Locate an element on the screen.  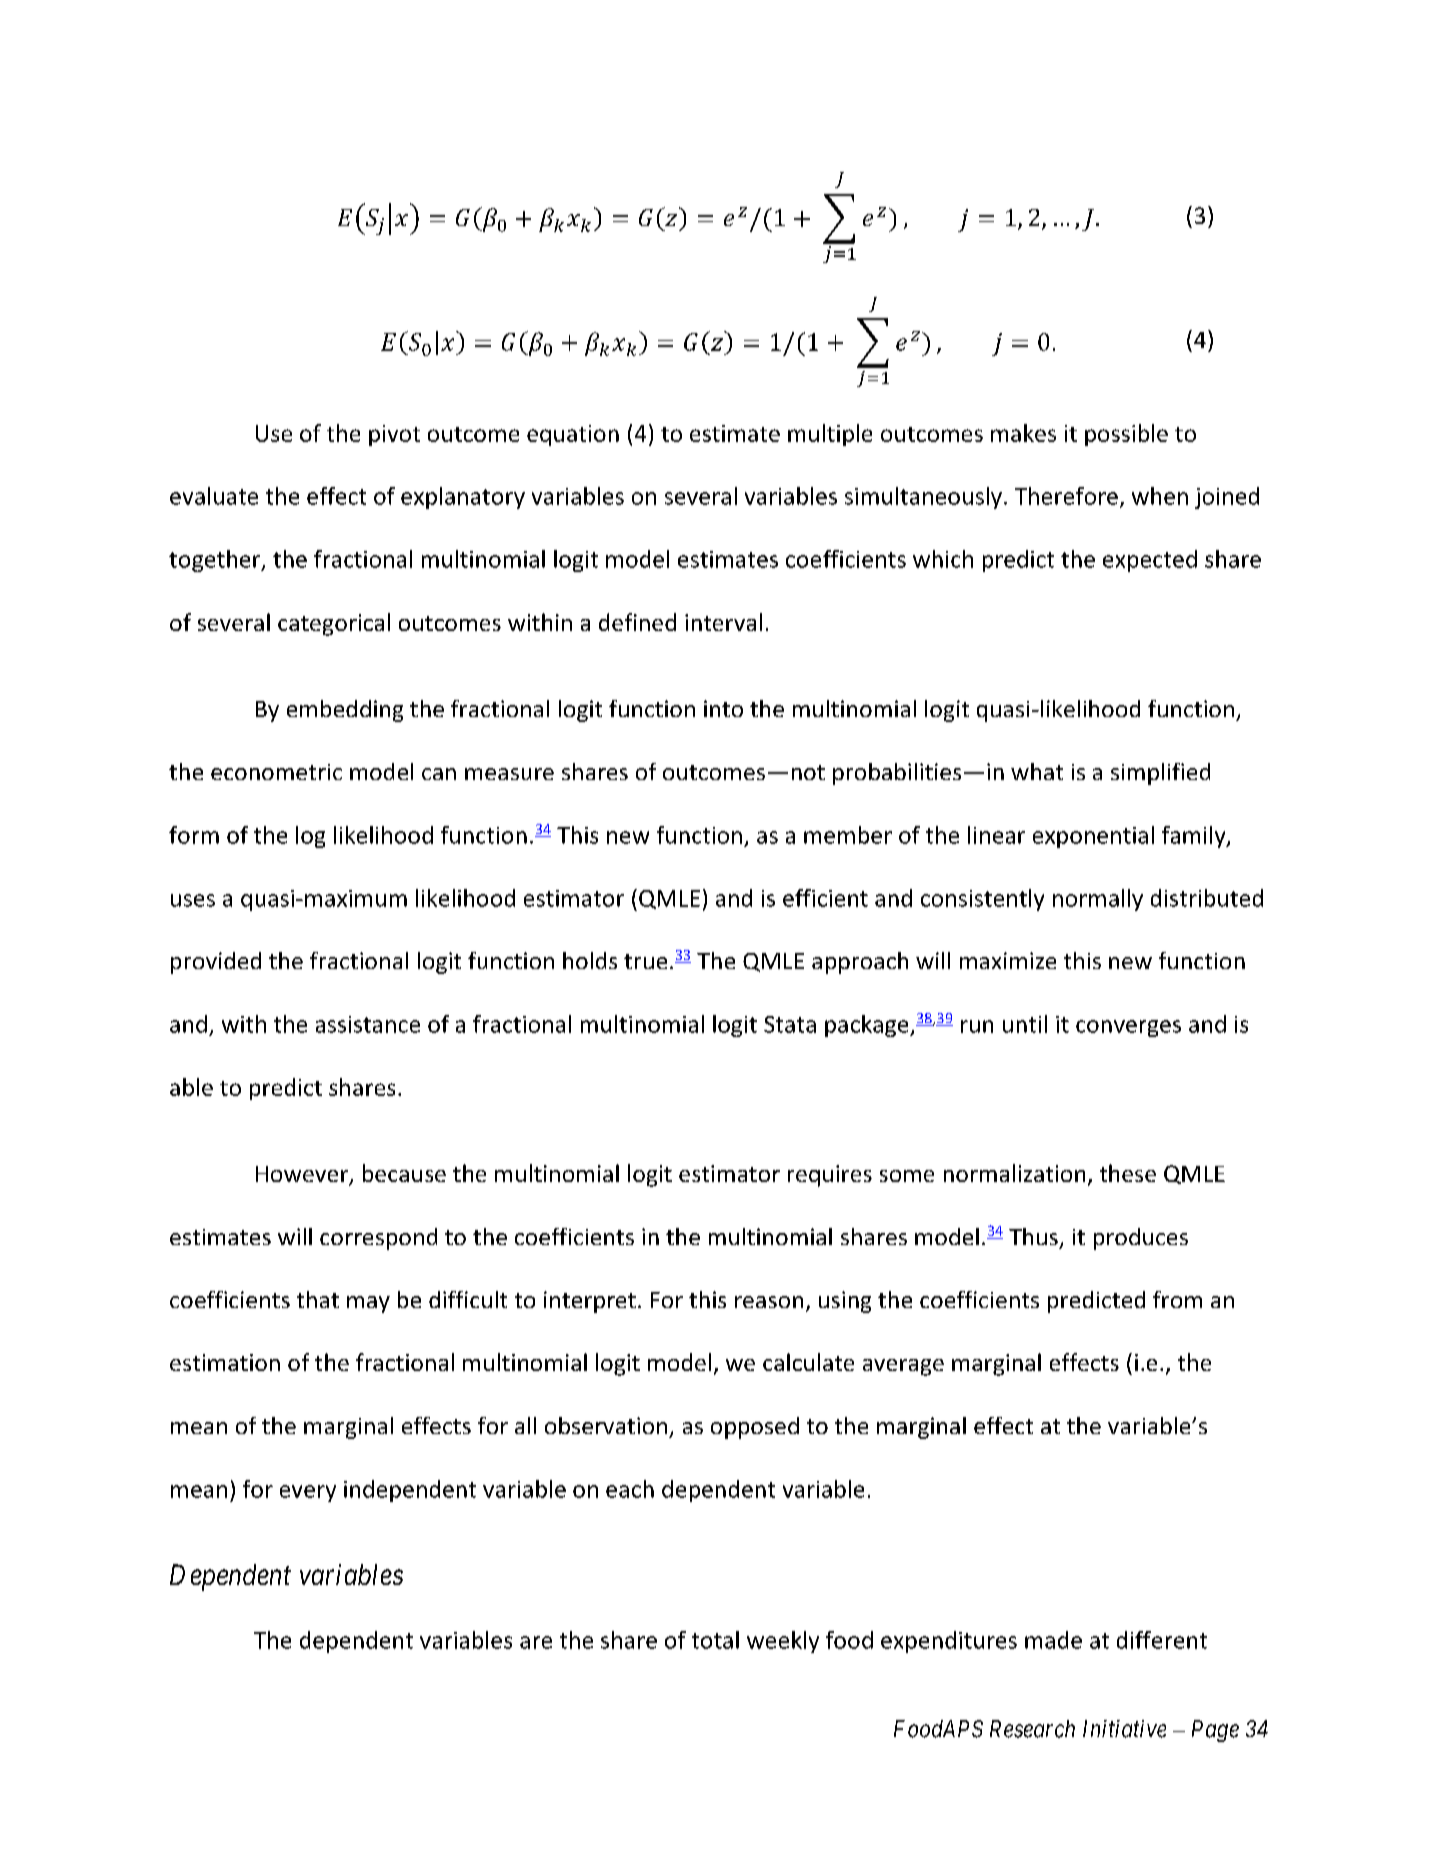
pivot is located at coordinates (394, 435).
